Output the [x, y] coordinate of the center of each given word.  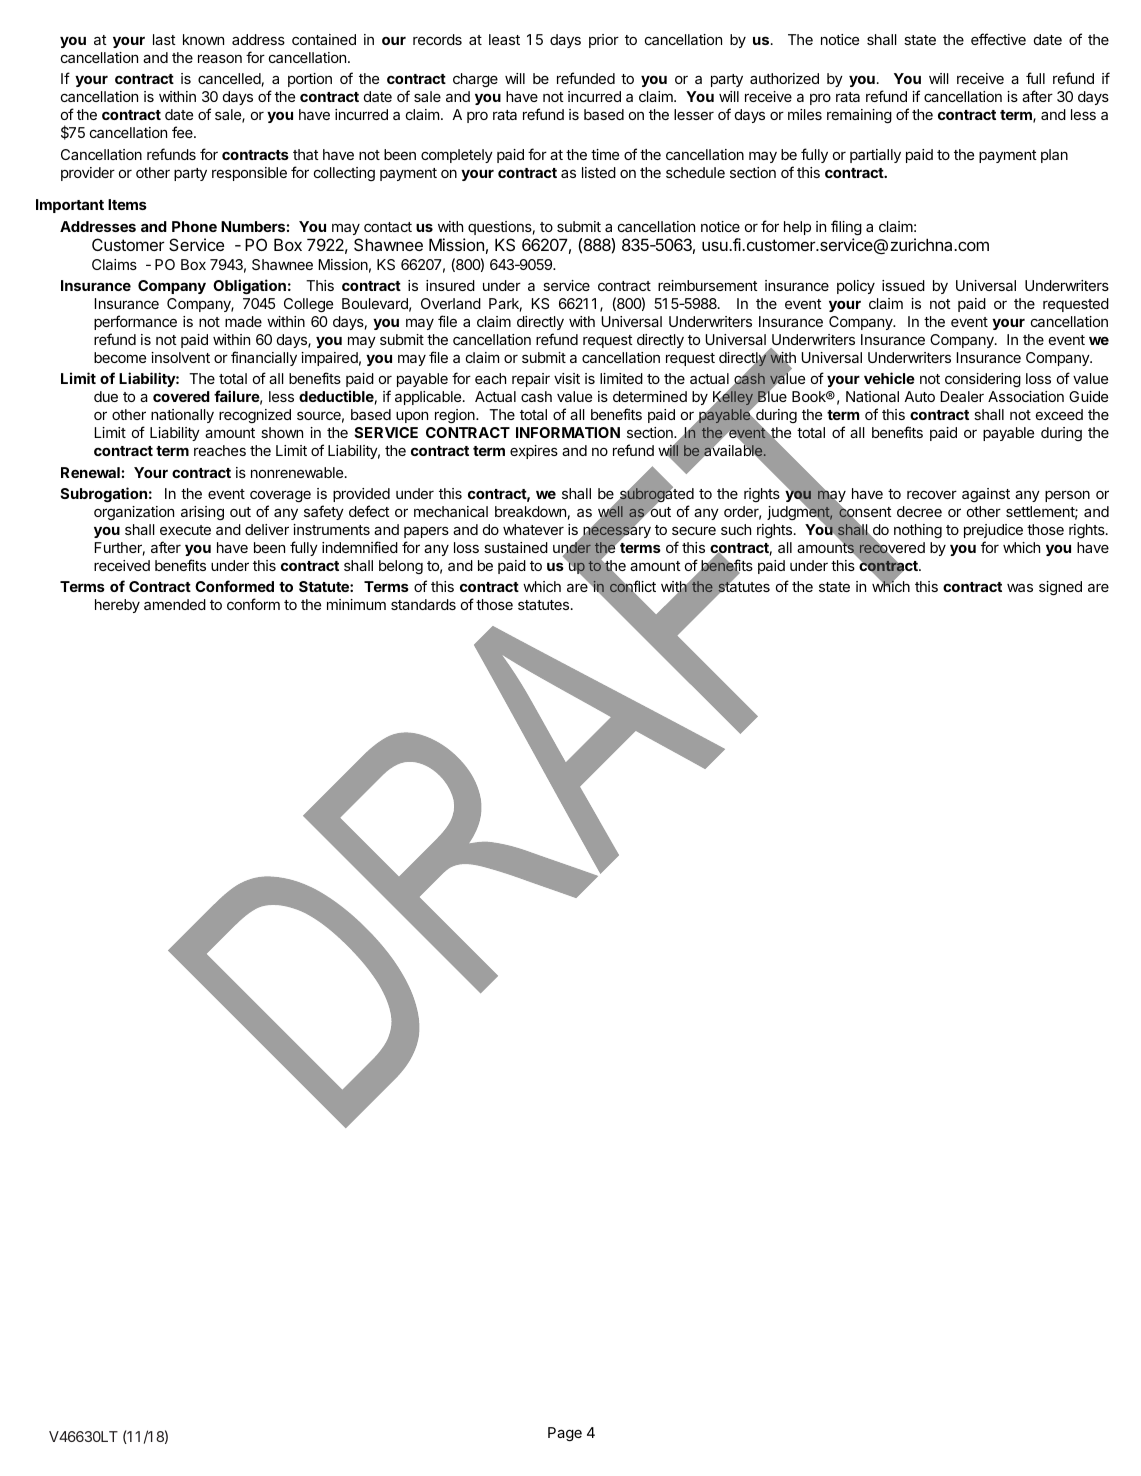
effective [998, 39]
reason [220, 58]
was [1020, 587]
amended [175, 604]
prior [604, 41]
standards [423, 604]
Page [565, 1434]
